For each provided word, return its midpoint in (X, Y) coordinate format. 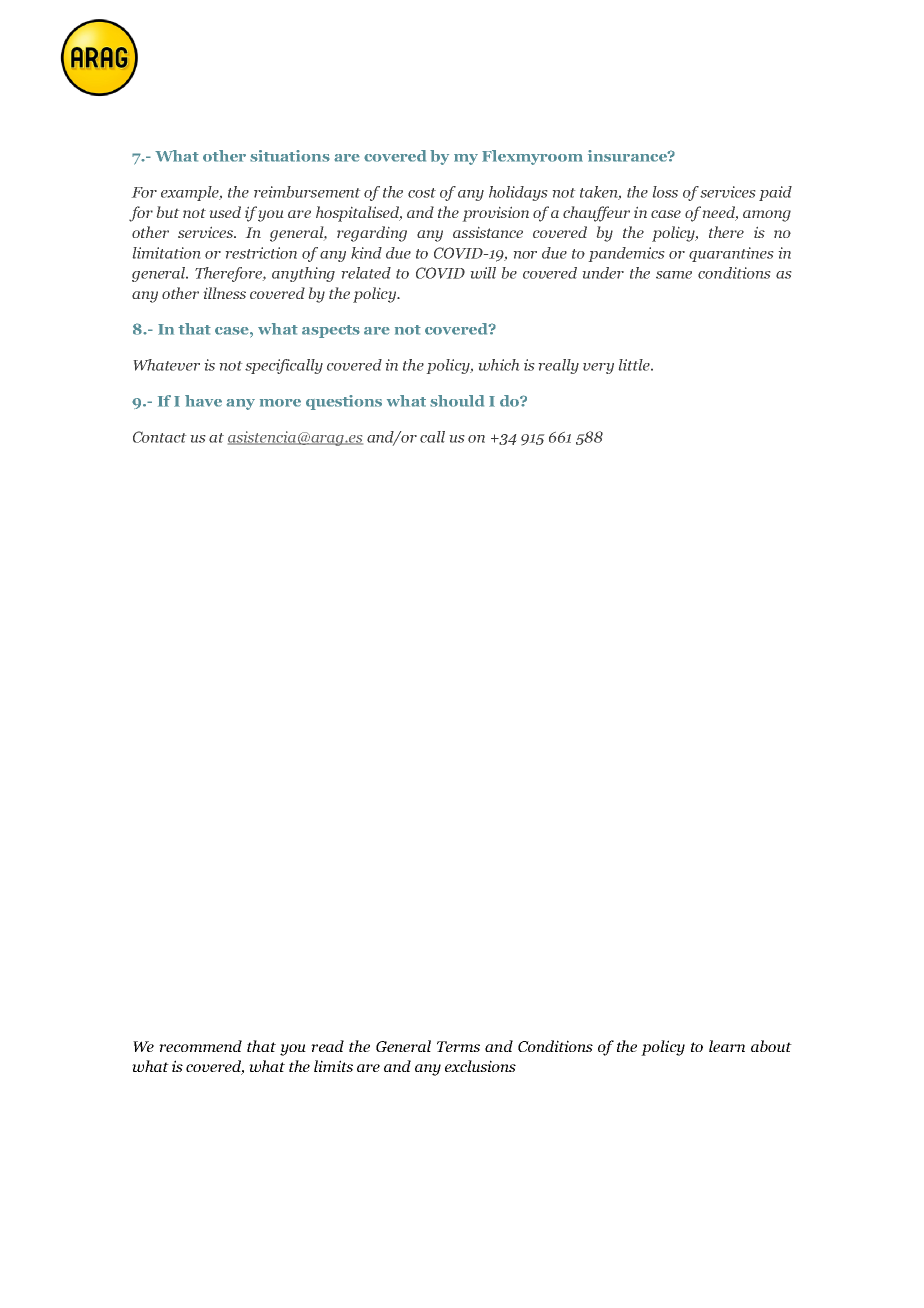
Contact (160, 437)
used (225, 212)
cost (422, 193)
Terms (458, 1046)
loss (665, 192)
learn (727, 1046)
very (598, 368)
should (457, 401)
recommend (200, 1046)
